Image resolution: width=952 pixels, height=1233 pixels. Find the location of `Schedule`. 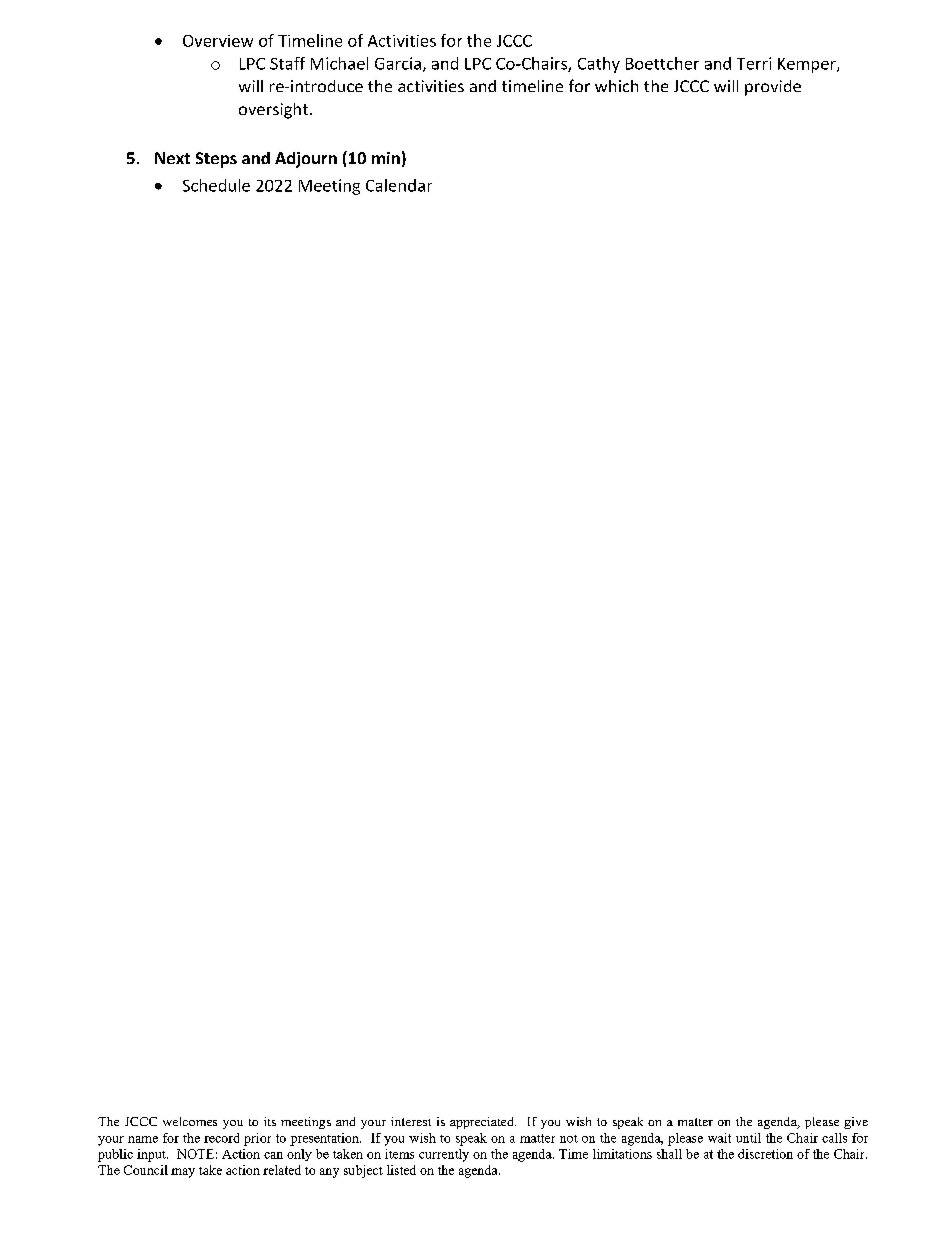

Schedule is located at coordinates (216, 185).
